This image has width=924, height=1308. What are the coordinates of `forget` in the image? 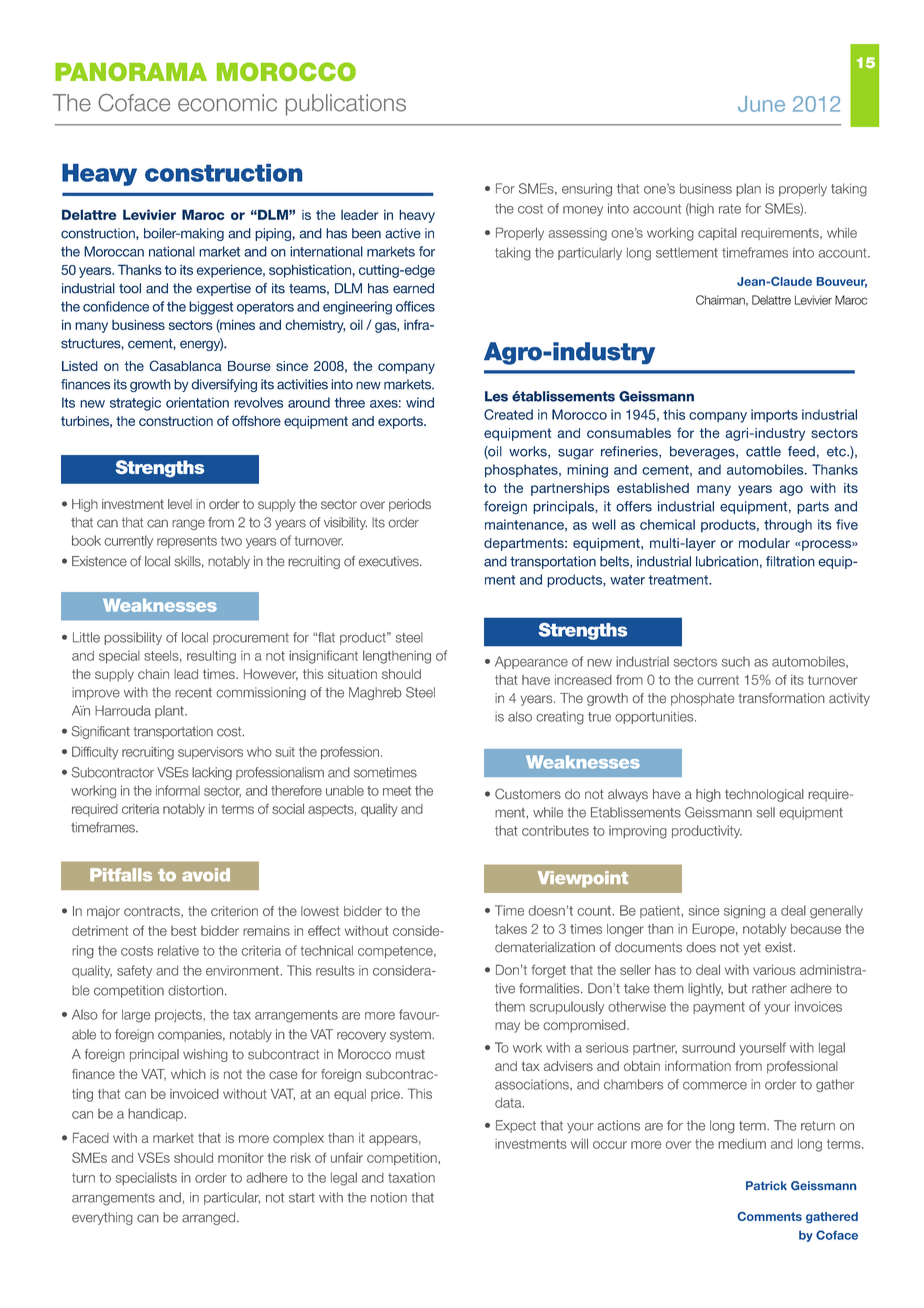 It's located at (548, 971).
